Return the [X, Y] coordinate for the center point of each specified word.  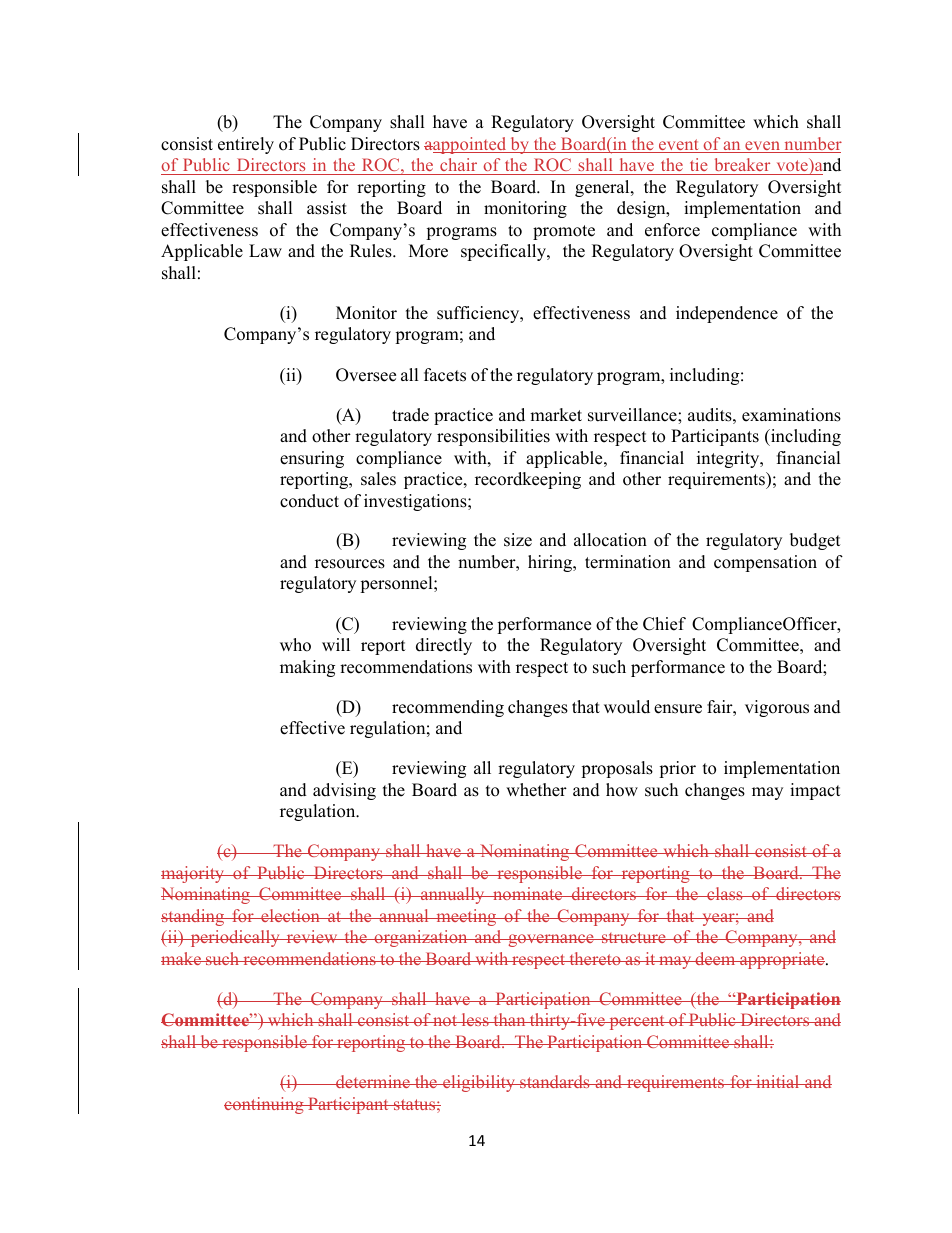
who [295, 645]
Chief [664, 624]
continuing [265, 1105]
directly [444, 646]
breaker [742, 166]
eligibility [479, 1083]
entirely [246, 145]
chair [459, 166]
